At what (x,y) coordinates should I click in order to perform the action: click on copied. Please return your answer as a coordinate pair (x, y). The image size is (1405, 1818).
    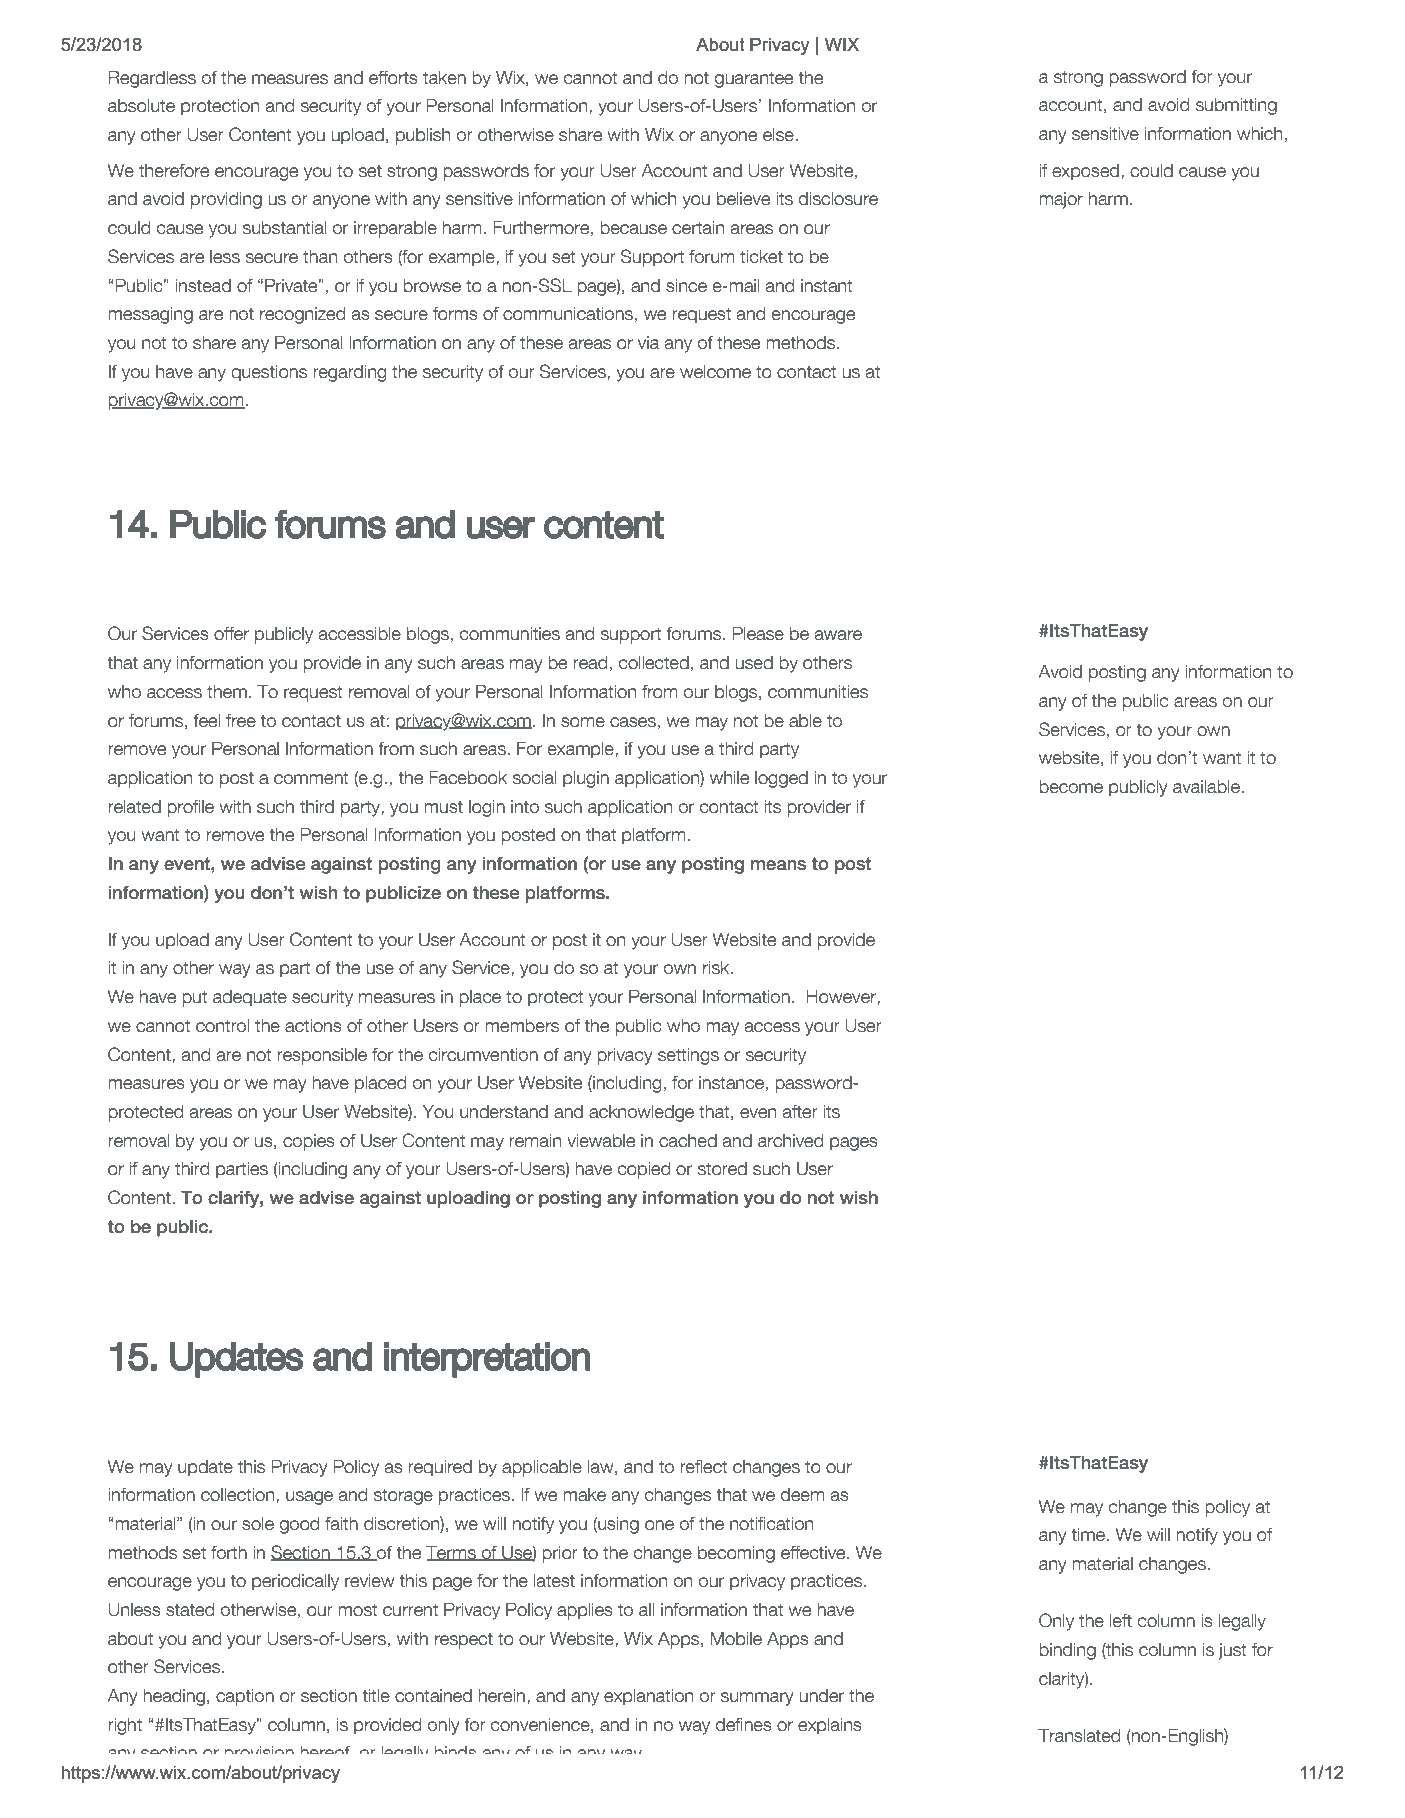
    Looking at the image, I should click on (644, 1170).
